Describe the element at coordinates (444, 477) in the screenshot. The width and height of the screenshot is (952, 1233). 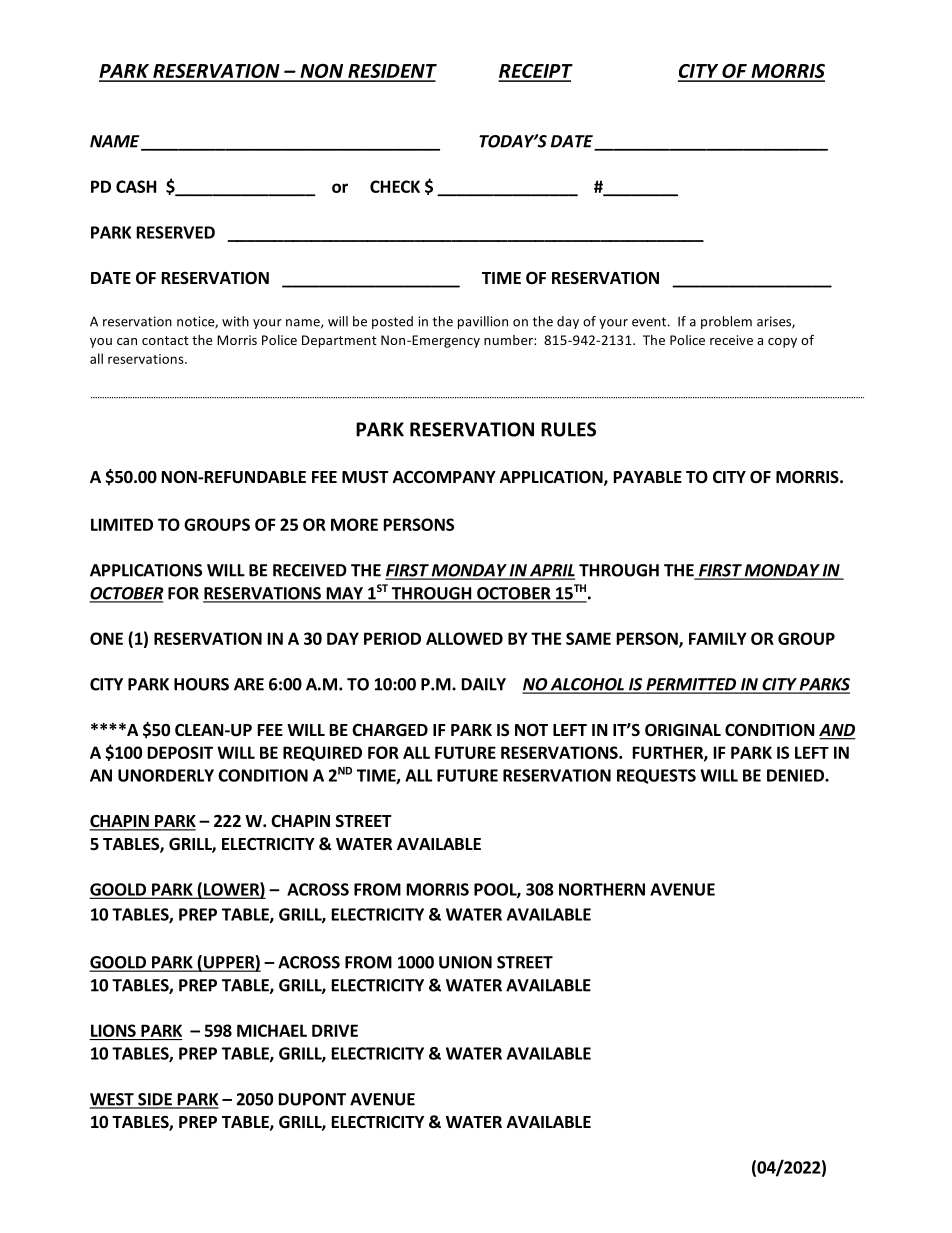
I see `ACCOMPANY` at that location.
